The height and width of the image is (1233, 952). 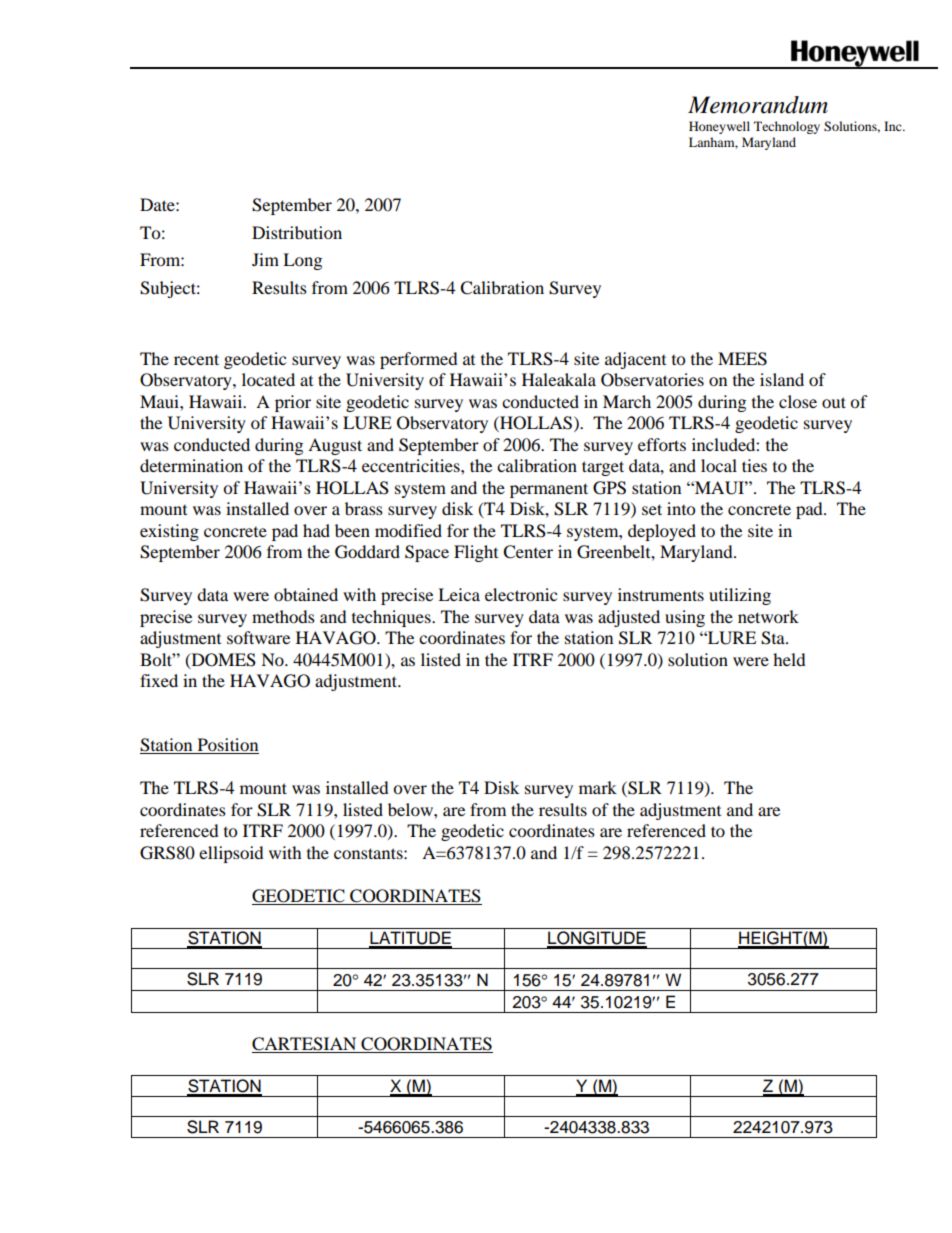 What do you see at coordinates (758, 105) in the image?
I see `Memorandum` at bounding box center [758, 105].
